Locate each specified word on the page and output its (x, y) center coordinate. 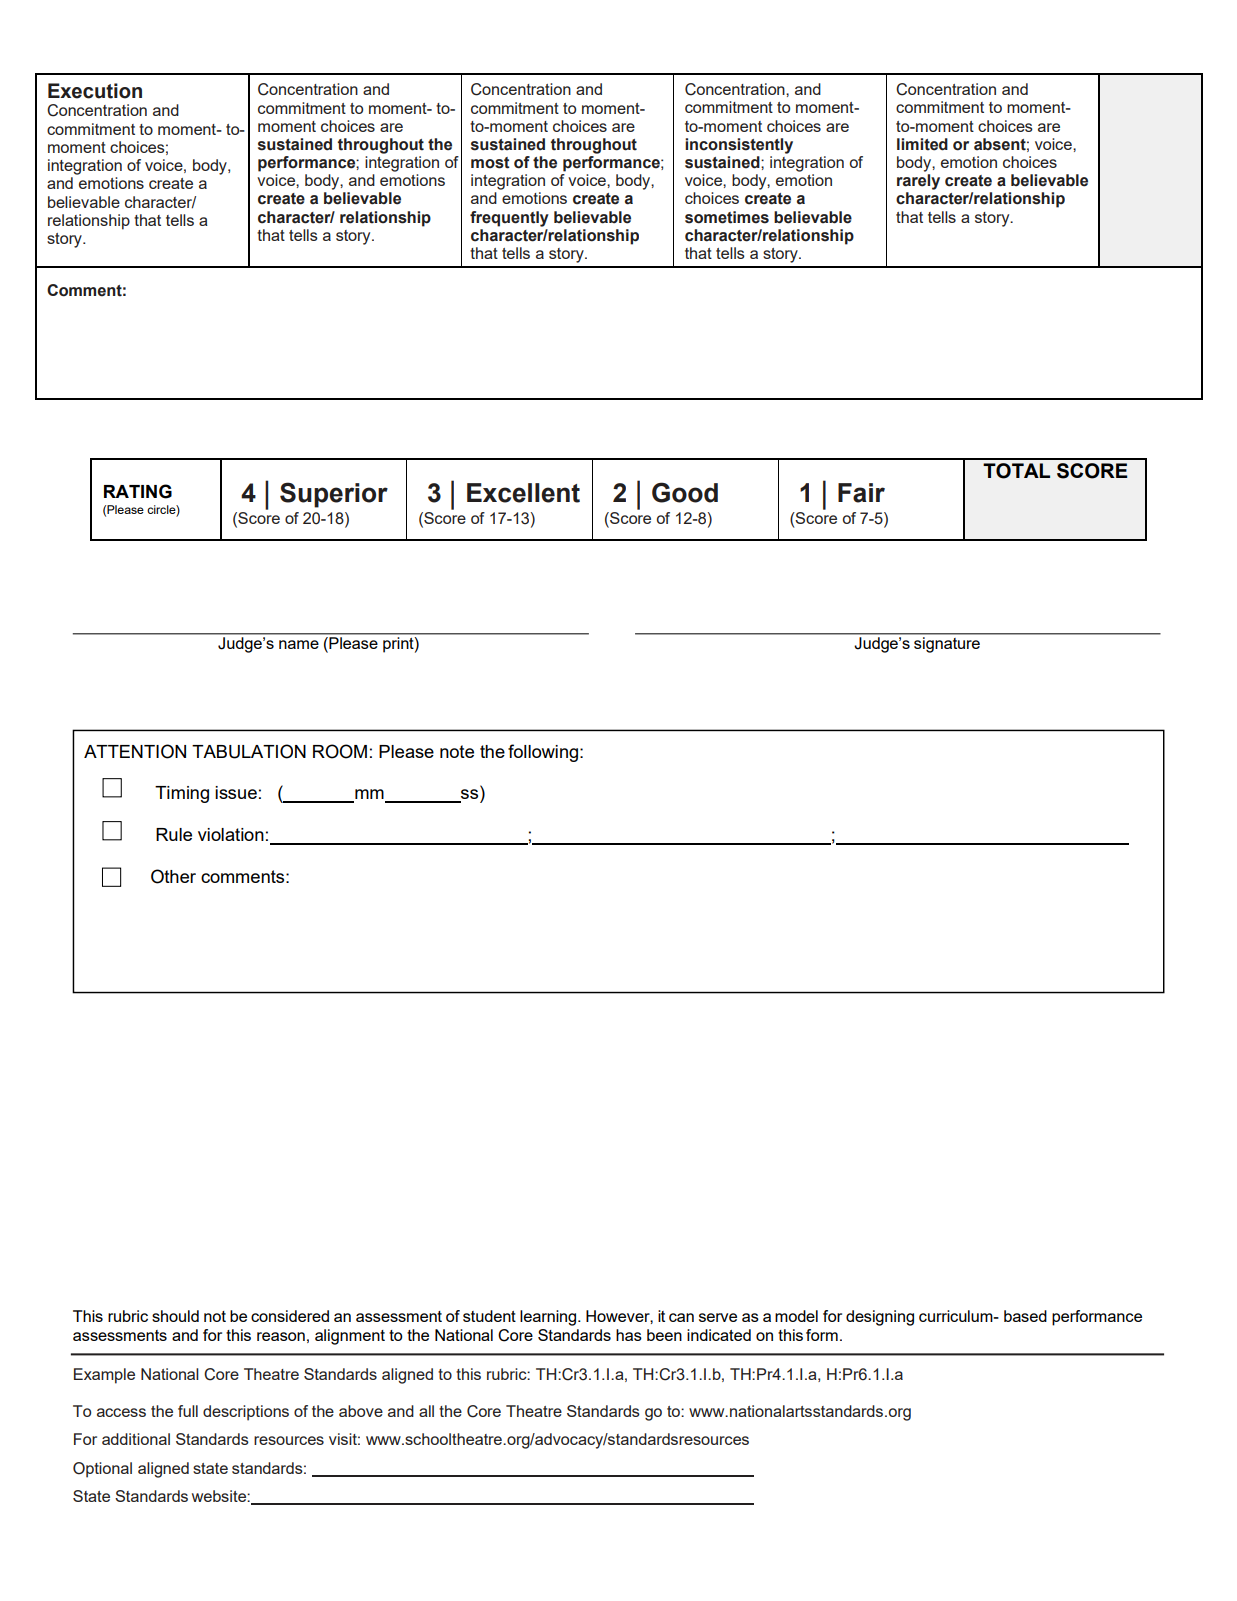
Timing (182, 794)
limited (922, 144)
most (490, 163)
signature (947, 645)
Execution (95, 91)
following (543, 753)
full (188, 1411)
